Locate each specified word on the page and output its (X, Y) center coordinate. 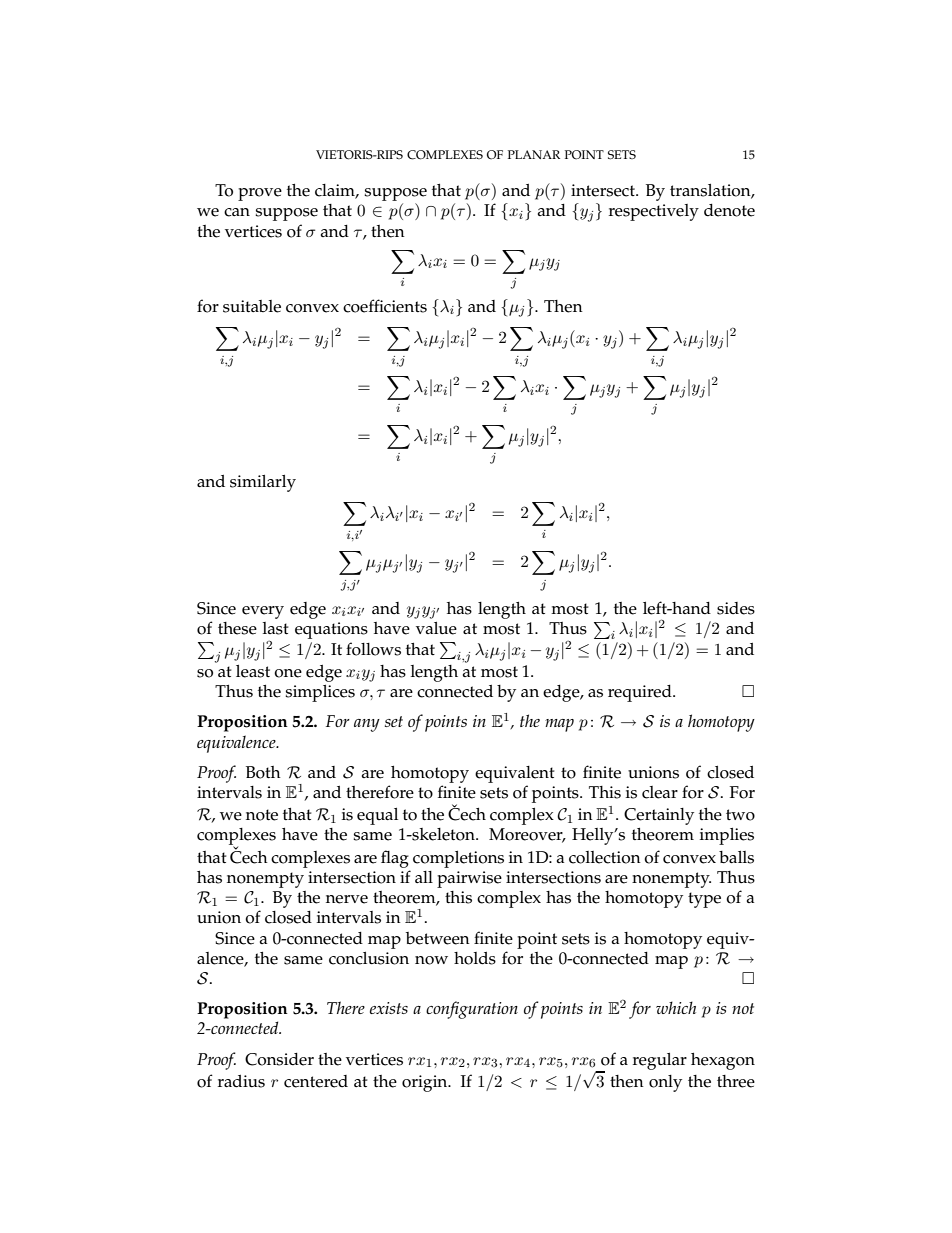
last (276, 628)
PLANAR (534, 154)
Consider (279, 1059)
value (436, 628)
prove (260, 194)
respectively (654, 212)
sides (736, 608)
